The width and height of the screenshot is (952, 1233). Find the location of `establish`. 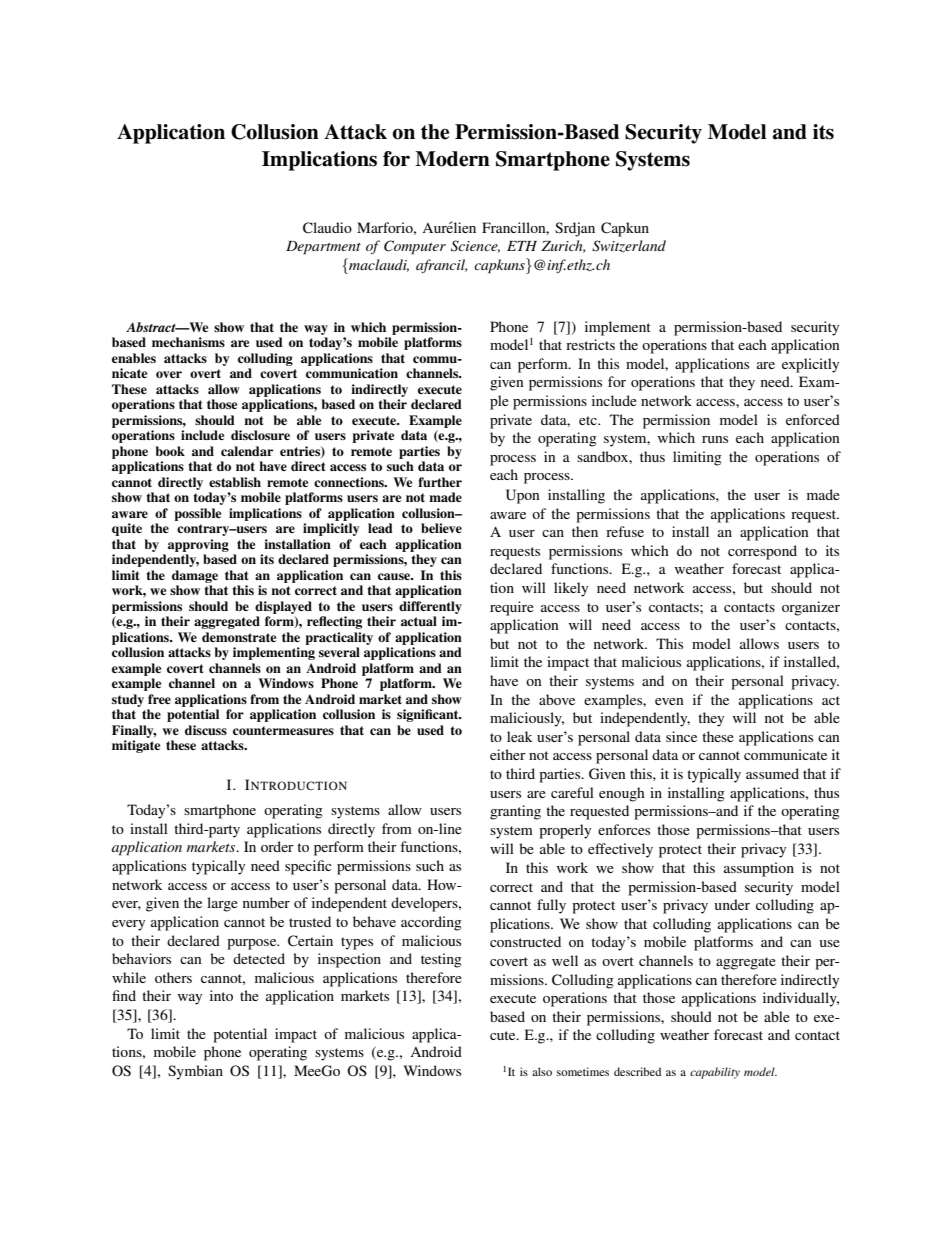

establish is located at coordinates (235, 482).
